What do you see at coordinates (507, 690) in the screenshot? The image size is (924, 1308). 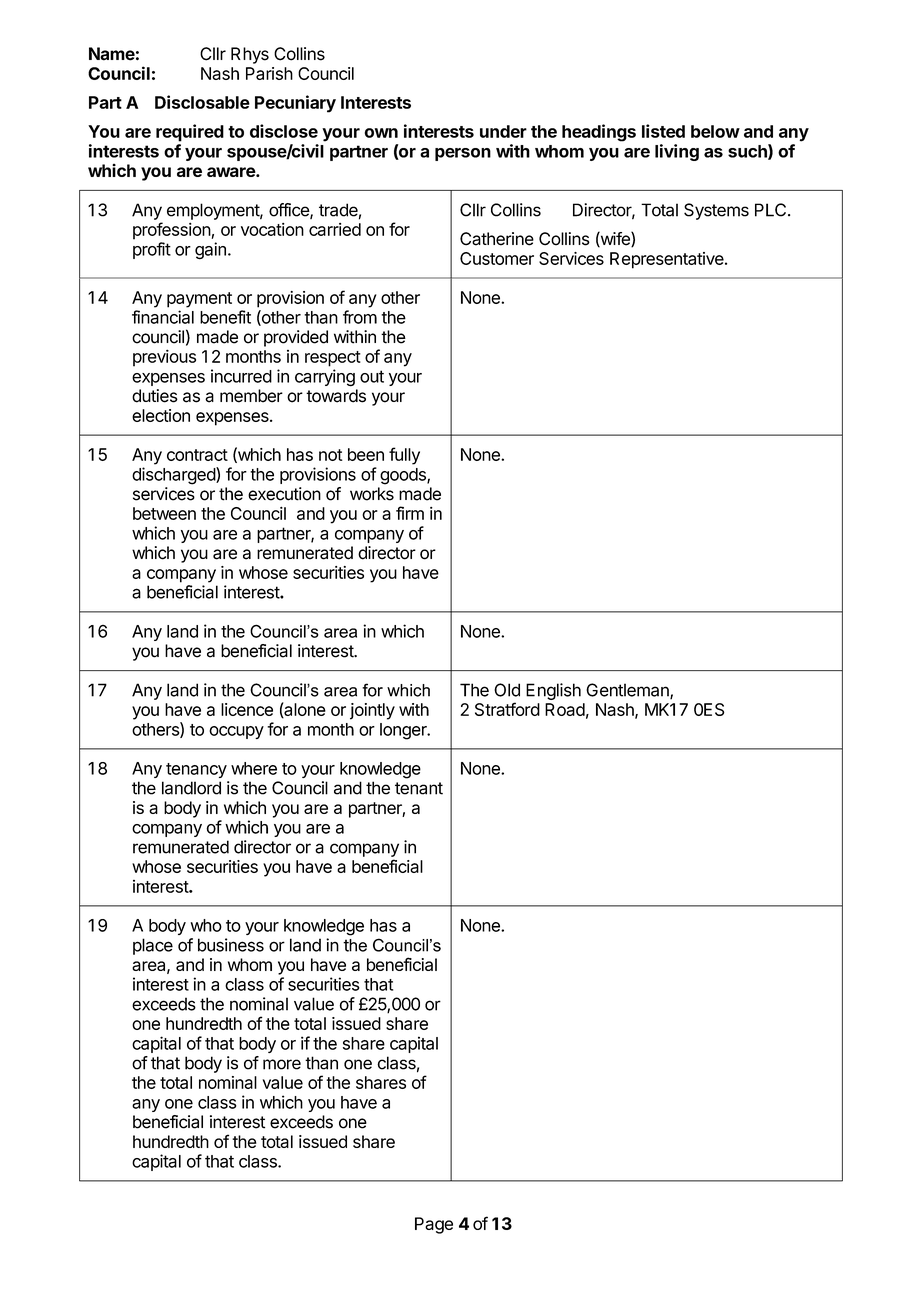 I see `Old` at bounding box center [507, 690].
